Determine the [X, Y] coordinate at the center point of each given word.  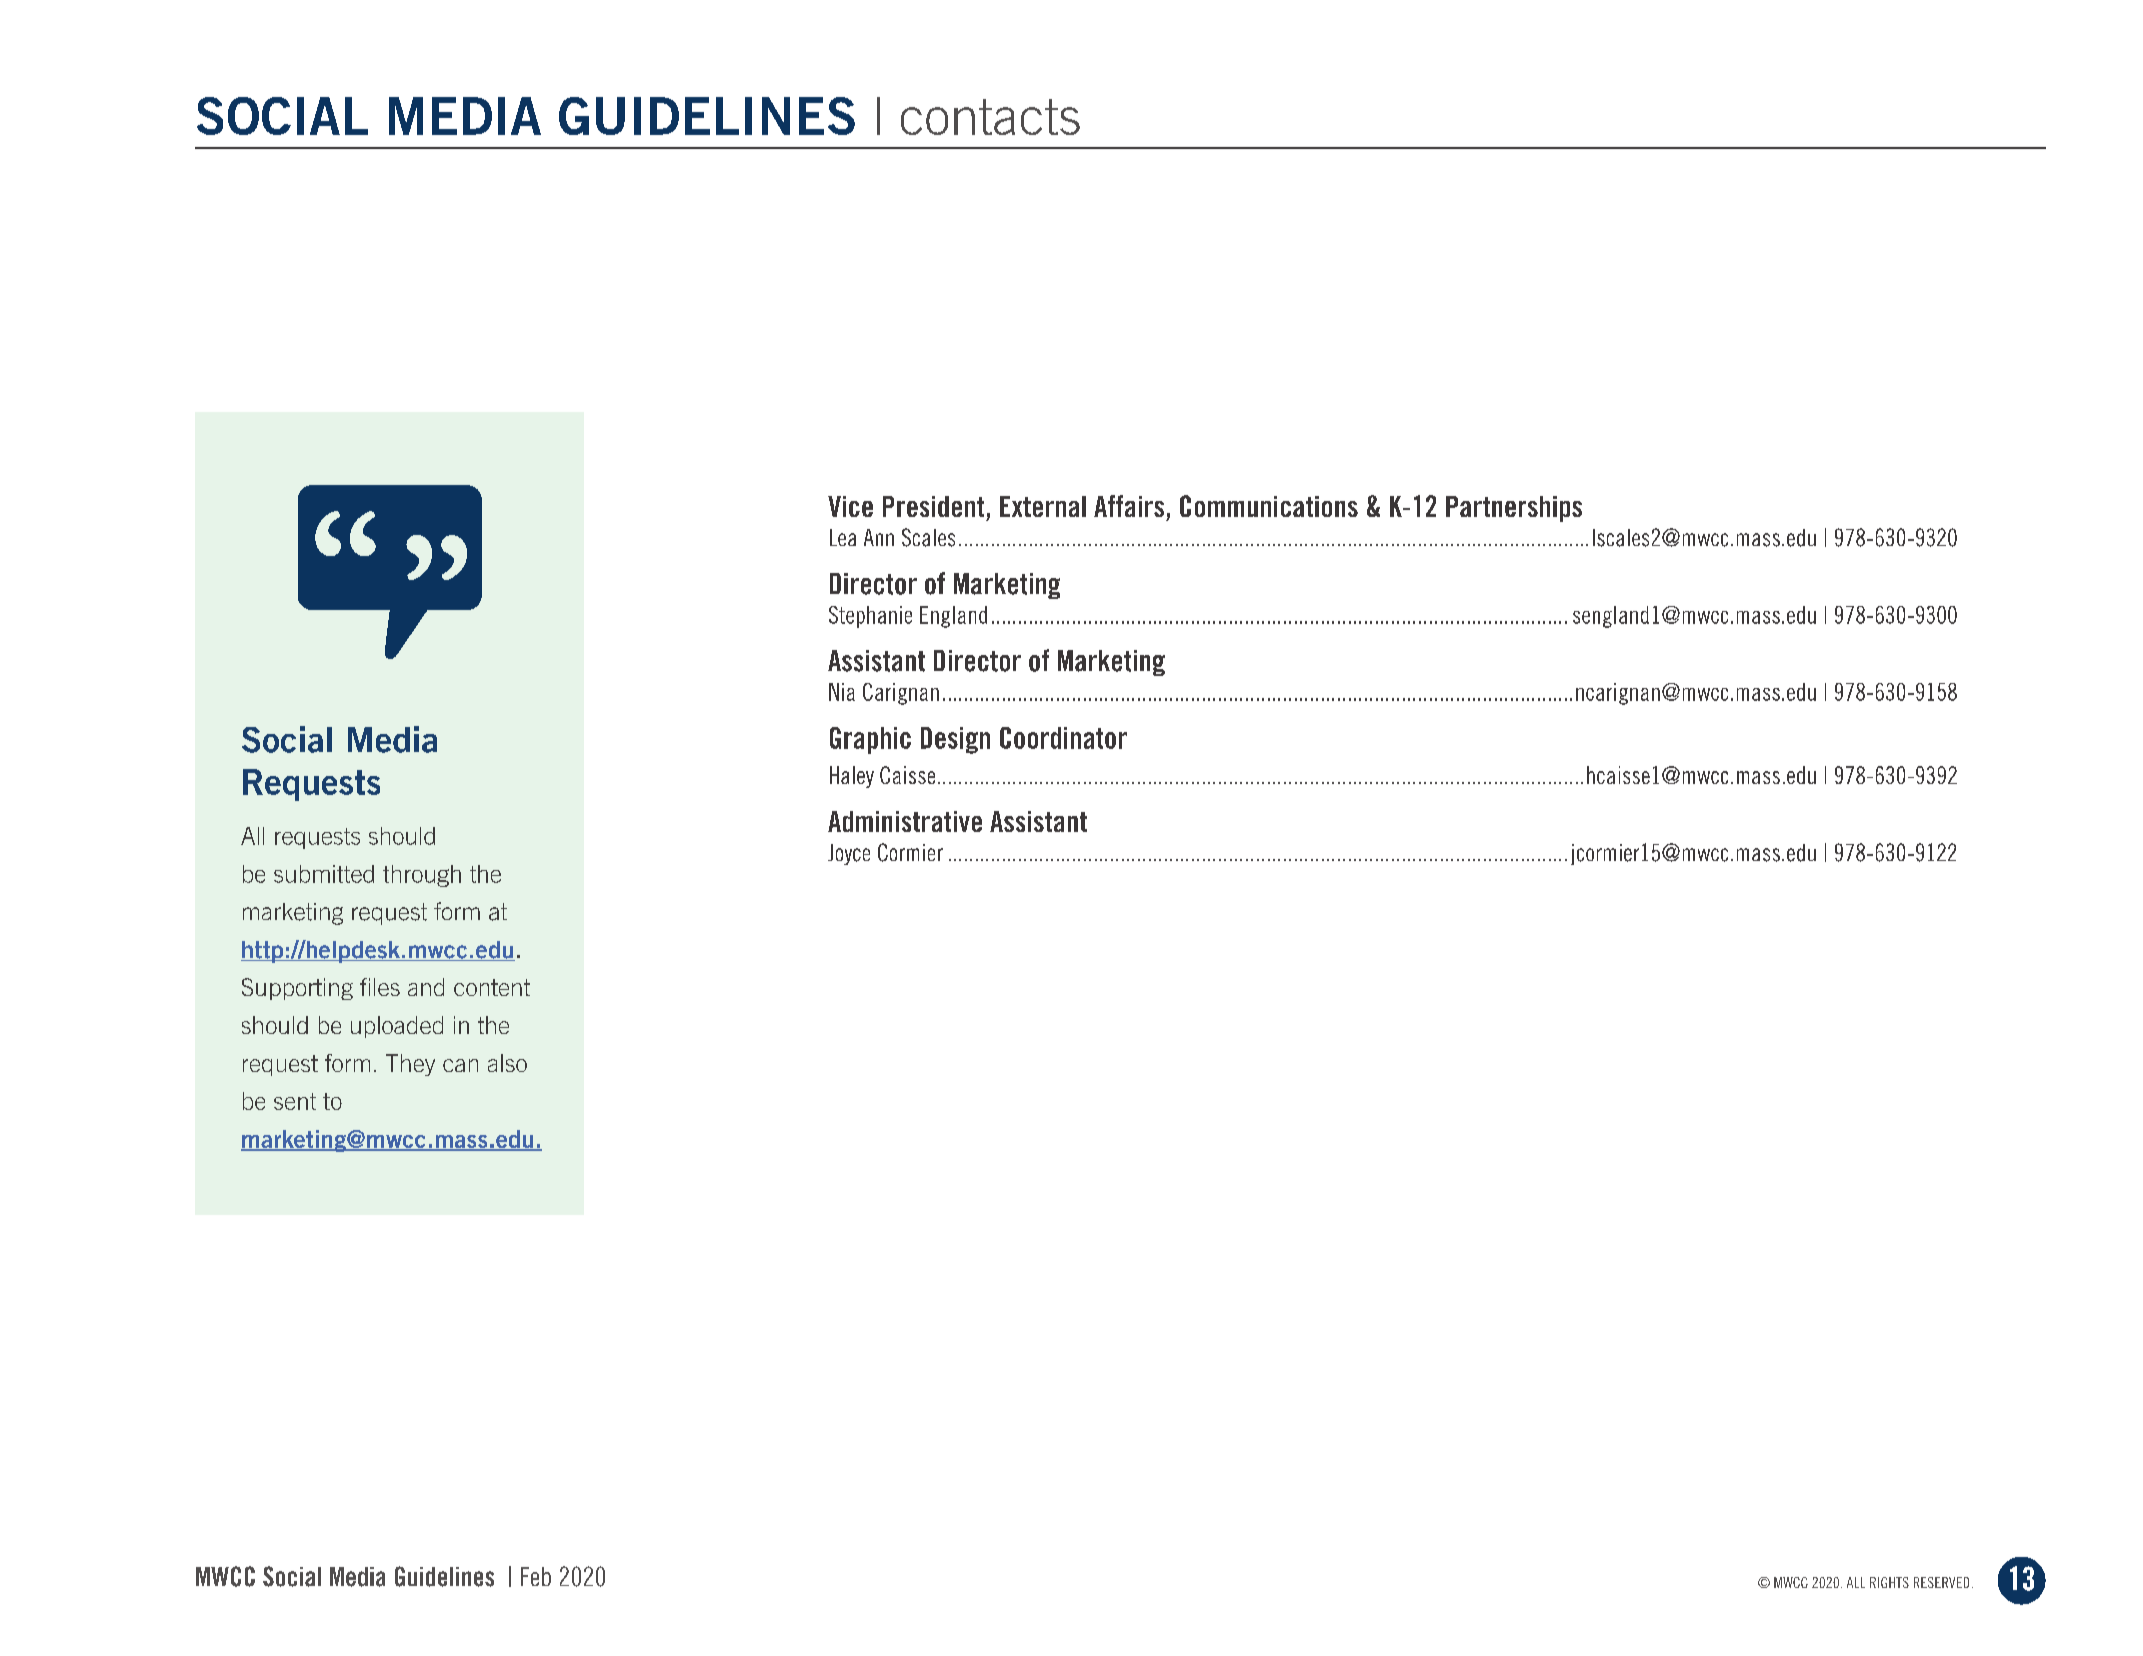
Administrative [905, 821]
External [1043, 506]
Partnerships [1514, 509]
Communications [1269, 506]
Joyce [849, 854]
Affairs [1129, 506]
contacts [990, 117]
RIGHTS [1889, 1582]
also [507, 1063]
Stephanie [870, 617]
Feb [536, 1576]
